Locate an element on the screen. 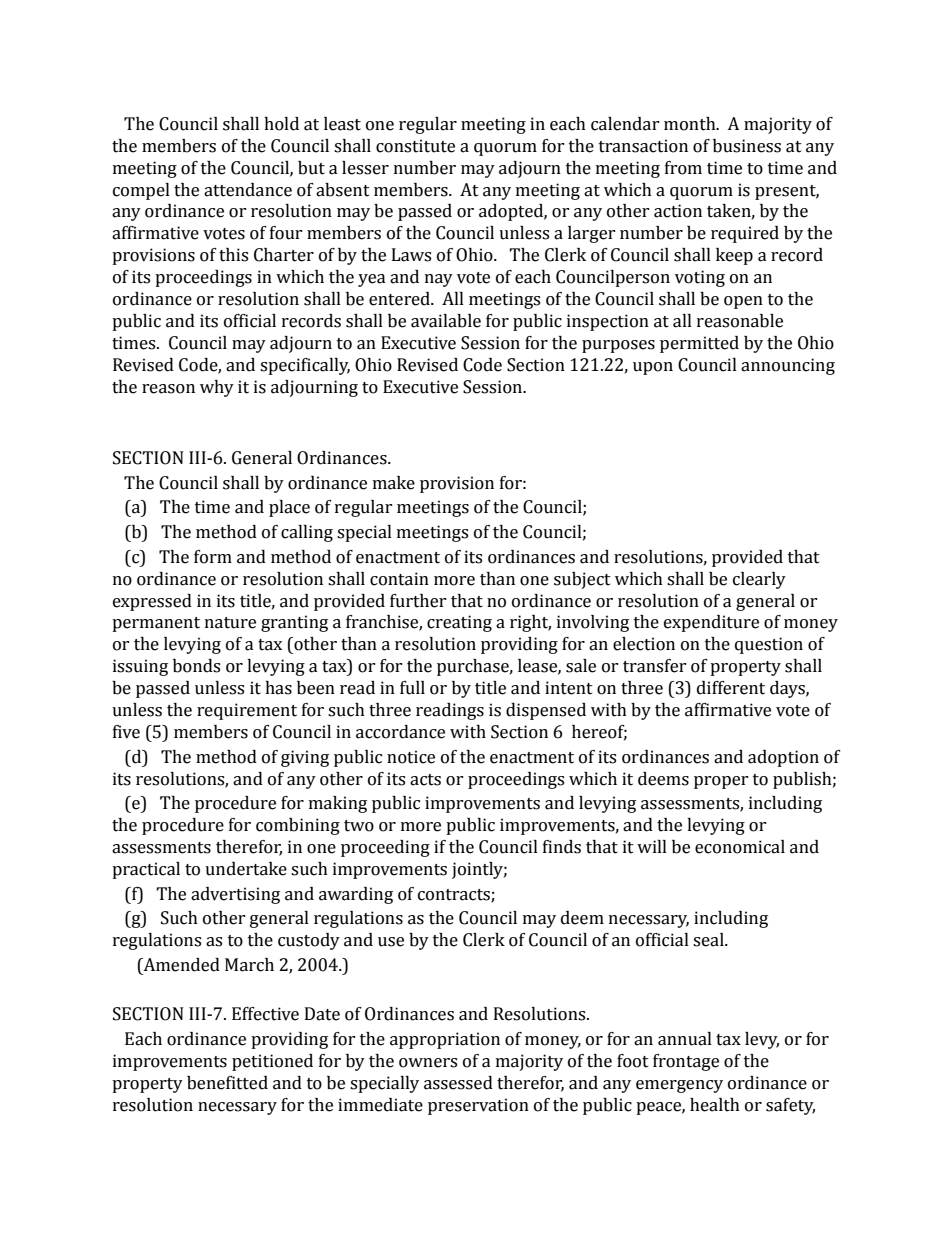  why is located at coordinates (217, 388).
